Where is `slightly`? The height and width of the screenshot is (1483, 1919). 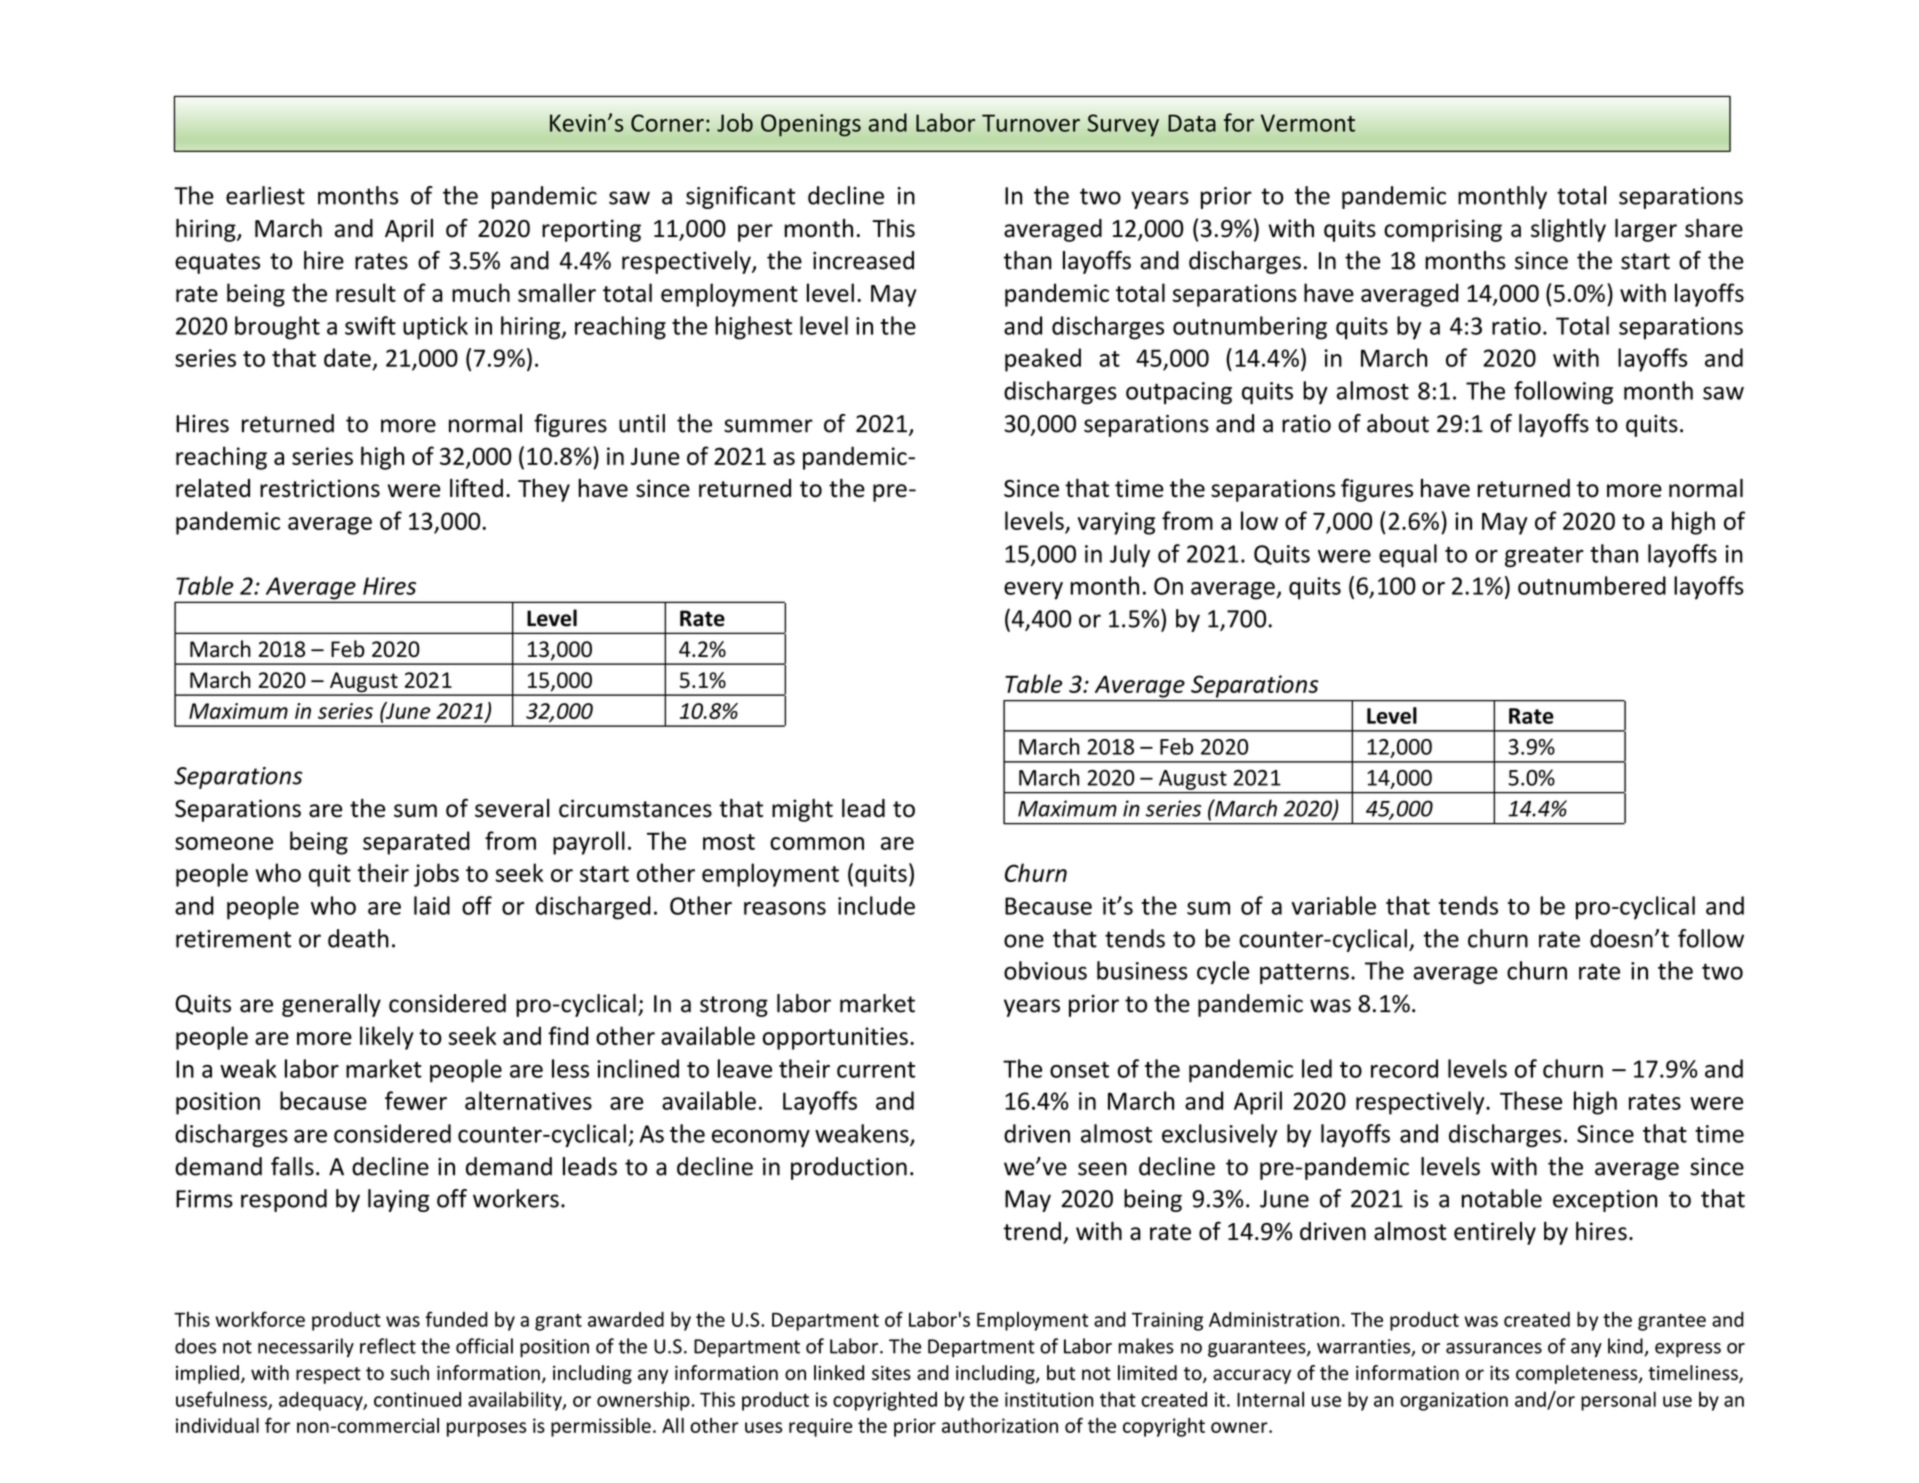 slightly is located at coordinates (1568, 230).
